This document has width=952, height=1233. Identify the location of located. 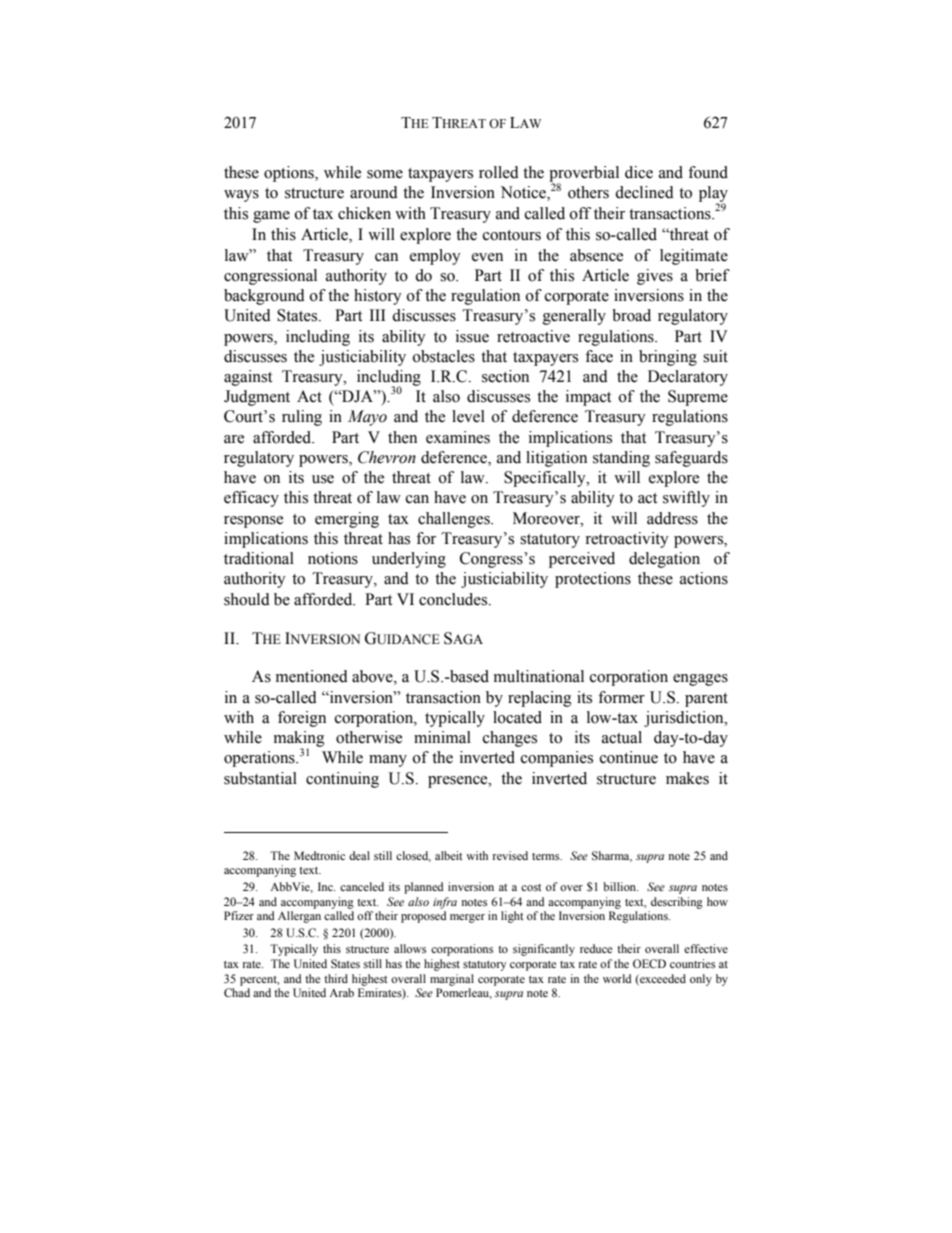
(517, 717).
